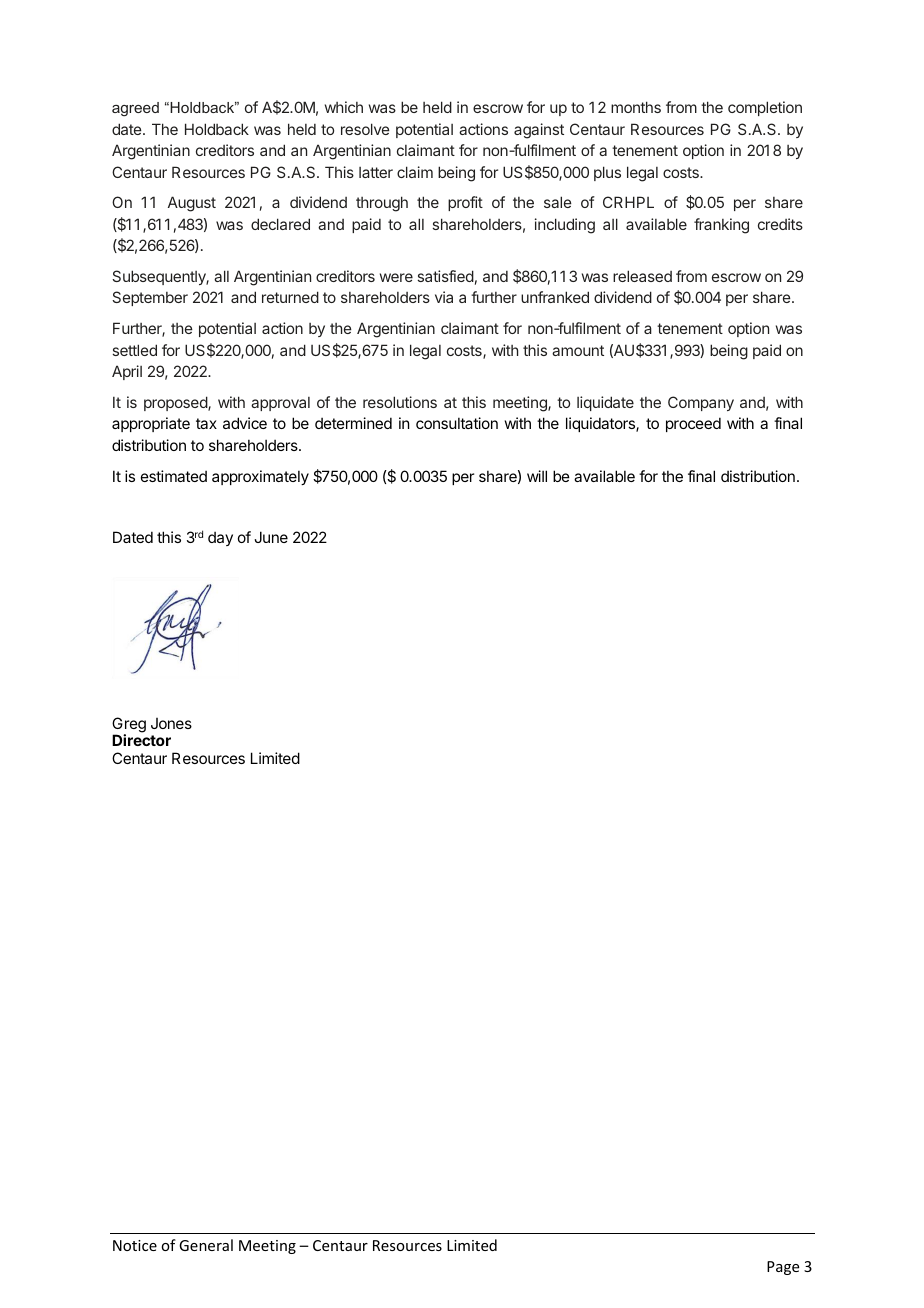 The height and width of the image is (1308, 924). Describe the element at coordinates (206, 1245) in the image. I see `General` at that location.
